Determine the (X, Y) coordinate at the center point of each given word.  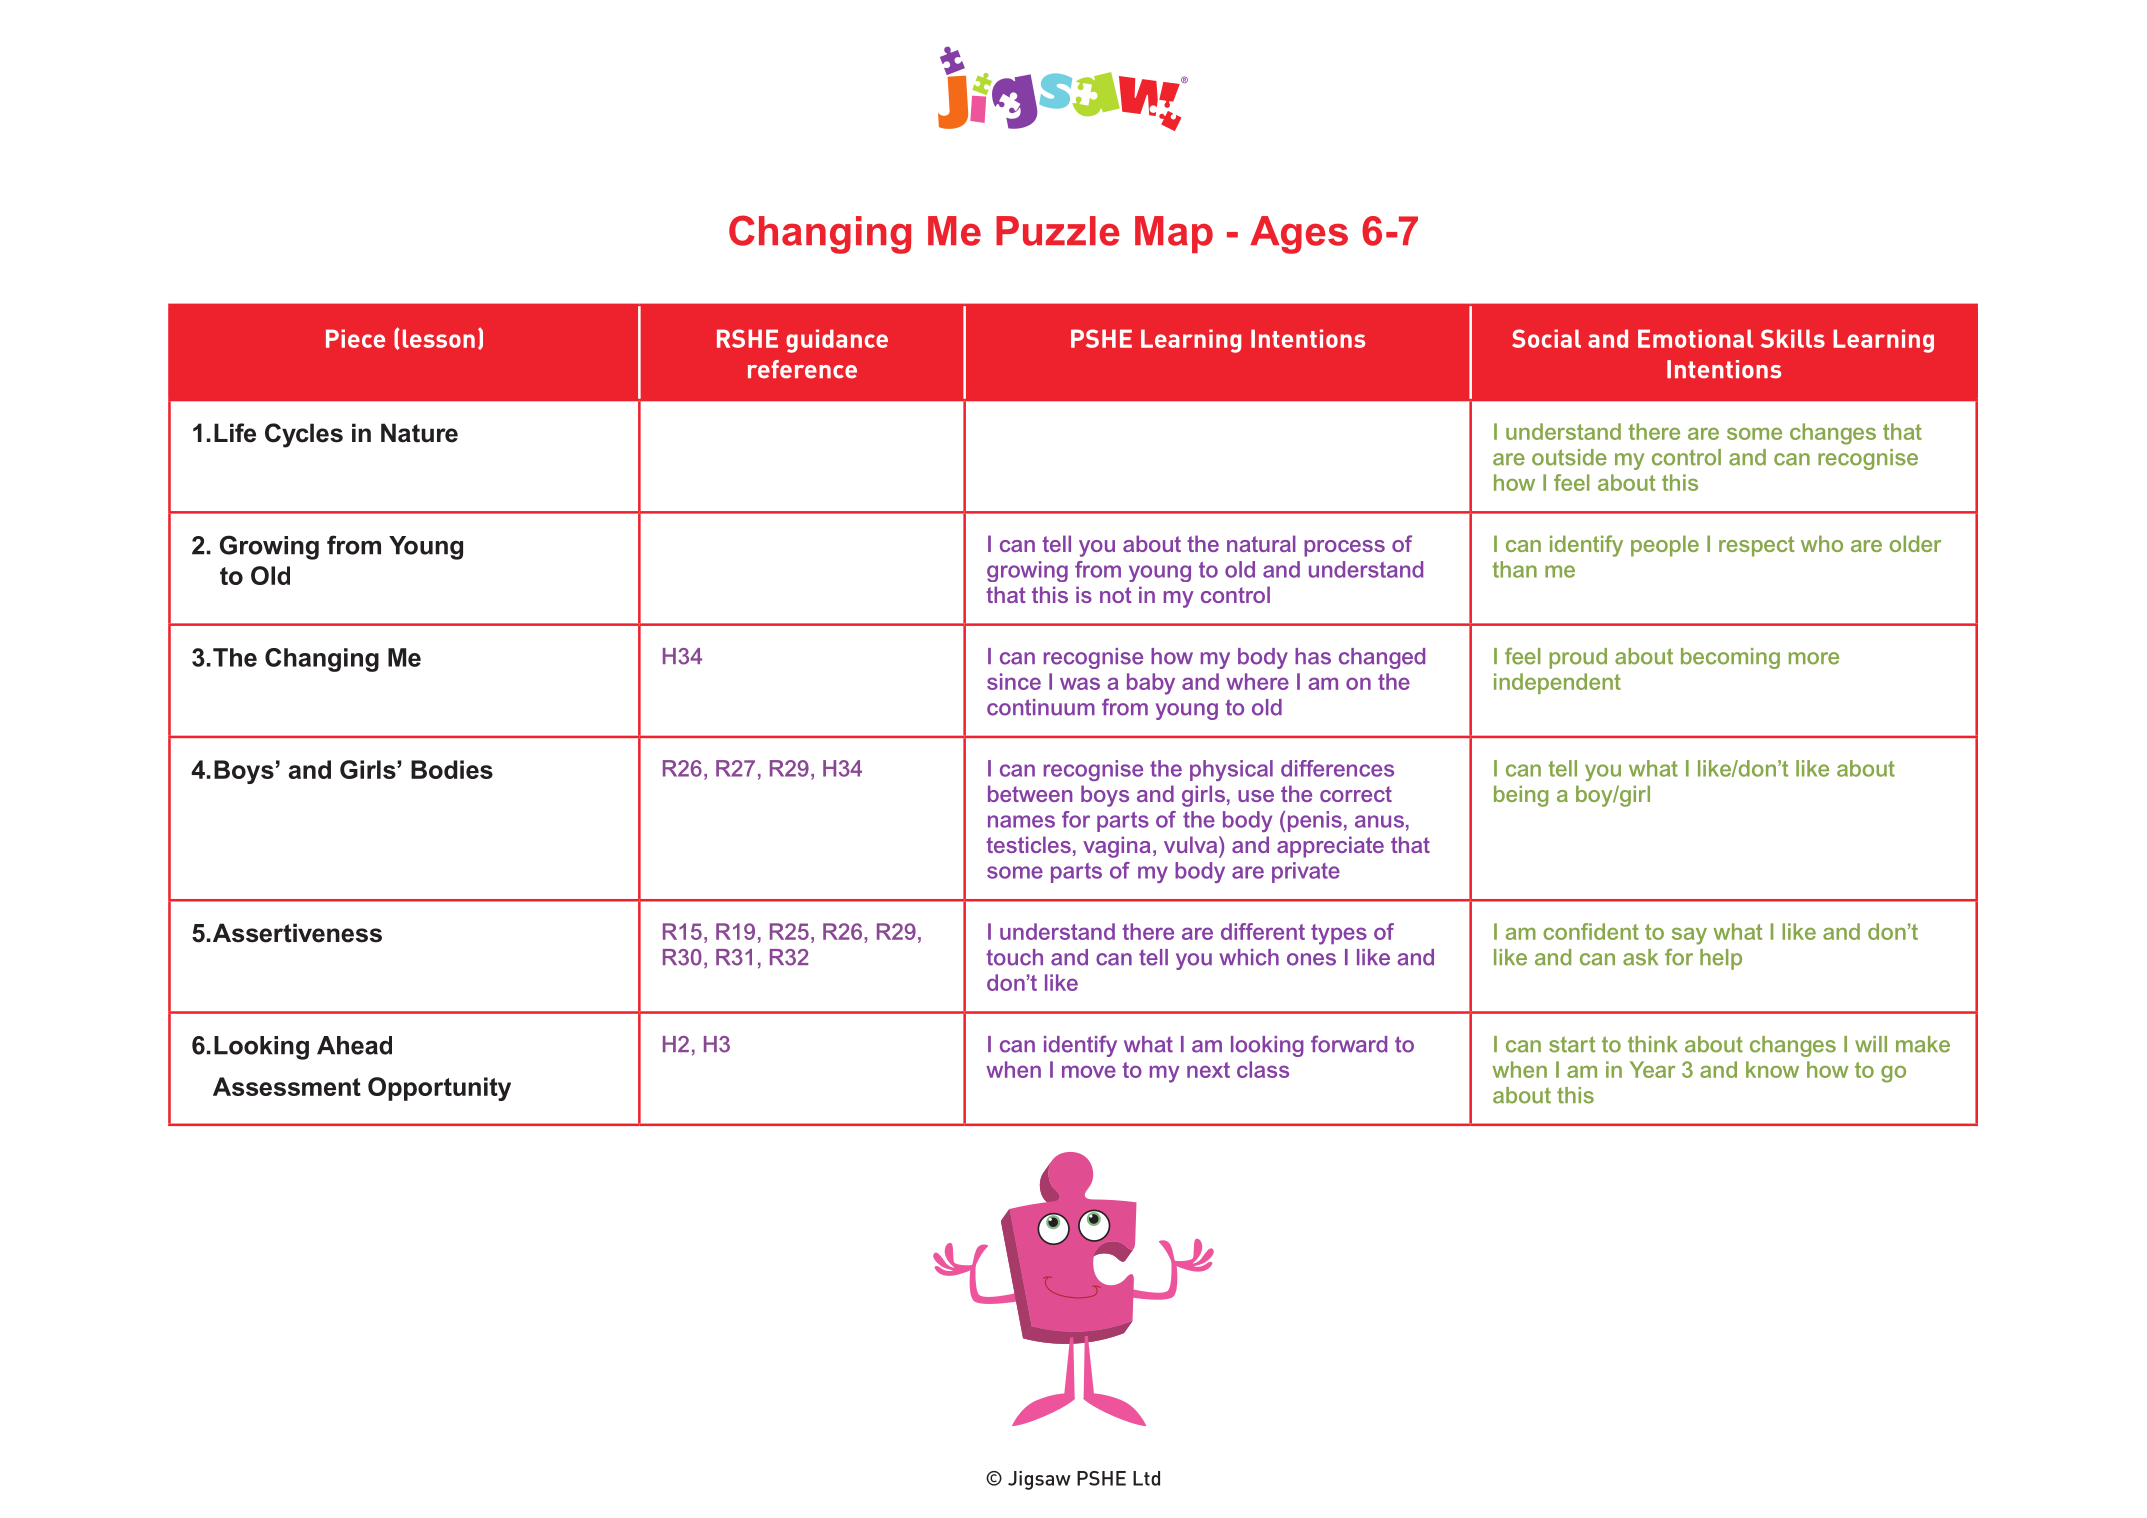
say (1689, 936)
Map (1174, 234)
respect (1757, 546)
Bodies (452, 769)
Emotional (1695, 338)
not (1116, 595)
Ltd (1146, 1478)
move (1089, 1071)
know (1772, 1069)
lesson (439, 338)
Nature (419, 433)
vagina (1117, 847)
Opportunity (439, 1089)
